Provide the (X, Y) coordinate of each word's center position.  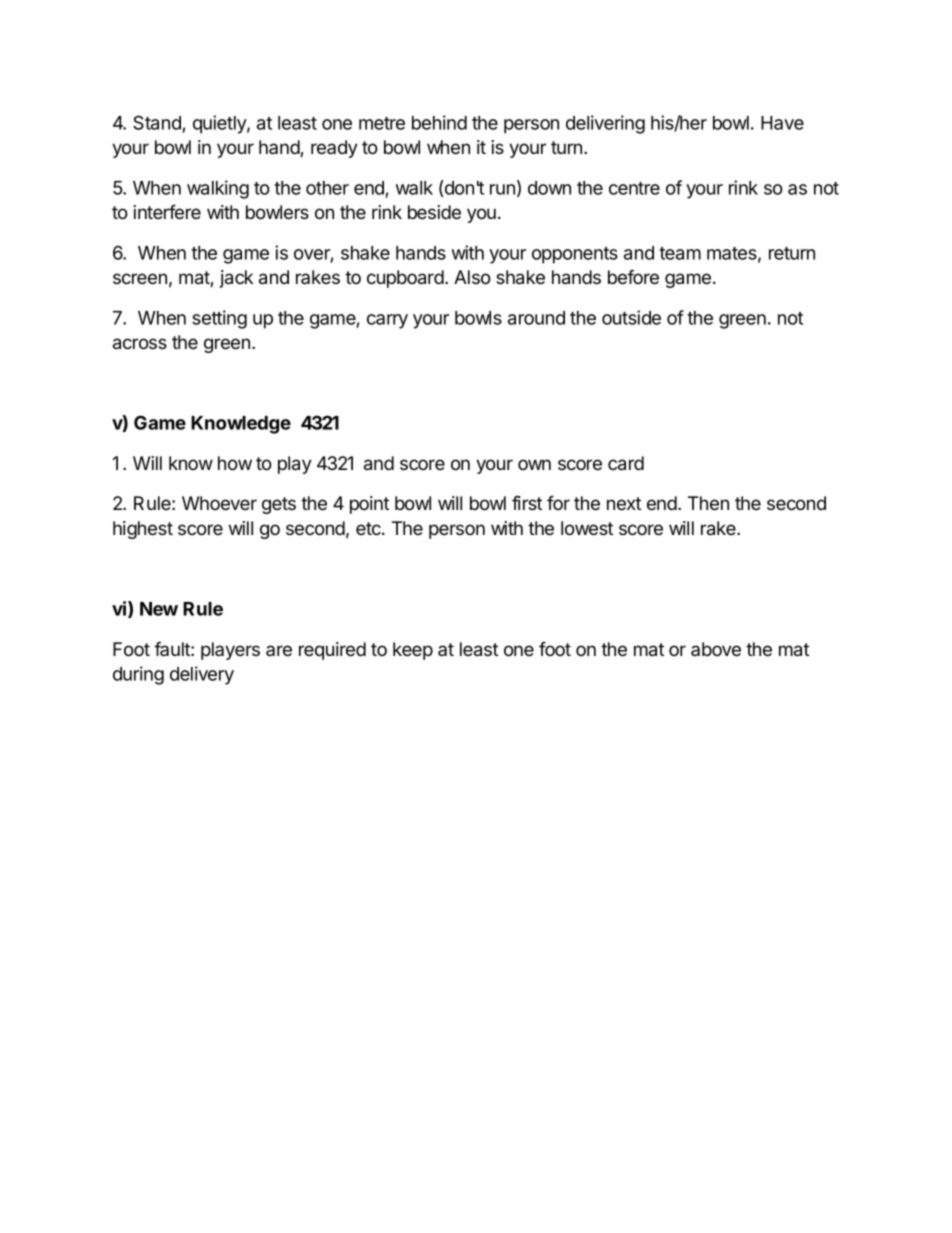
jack (236, 279)
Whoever (219, 503)
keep (413, 651)
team (680, 253)
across (140, 344)
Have (782, 123)
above (716, 649)
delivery (202, 675)
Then (708, 503)
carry (387, 321)
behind (439, 122)
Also (472, 277)
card (626, 463)
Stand (157, 122)
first (527, 503)
